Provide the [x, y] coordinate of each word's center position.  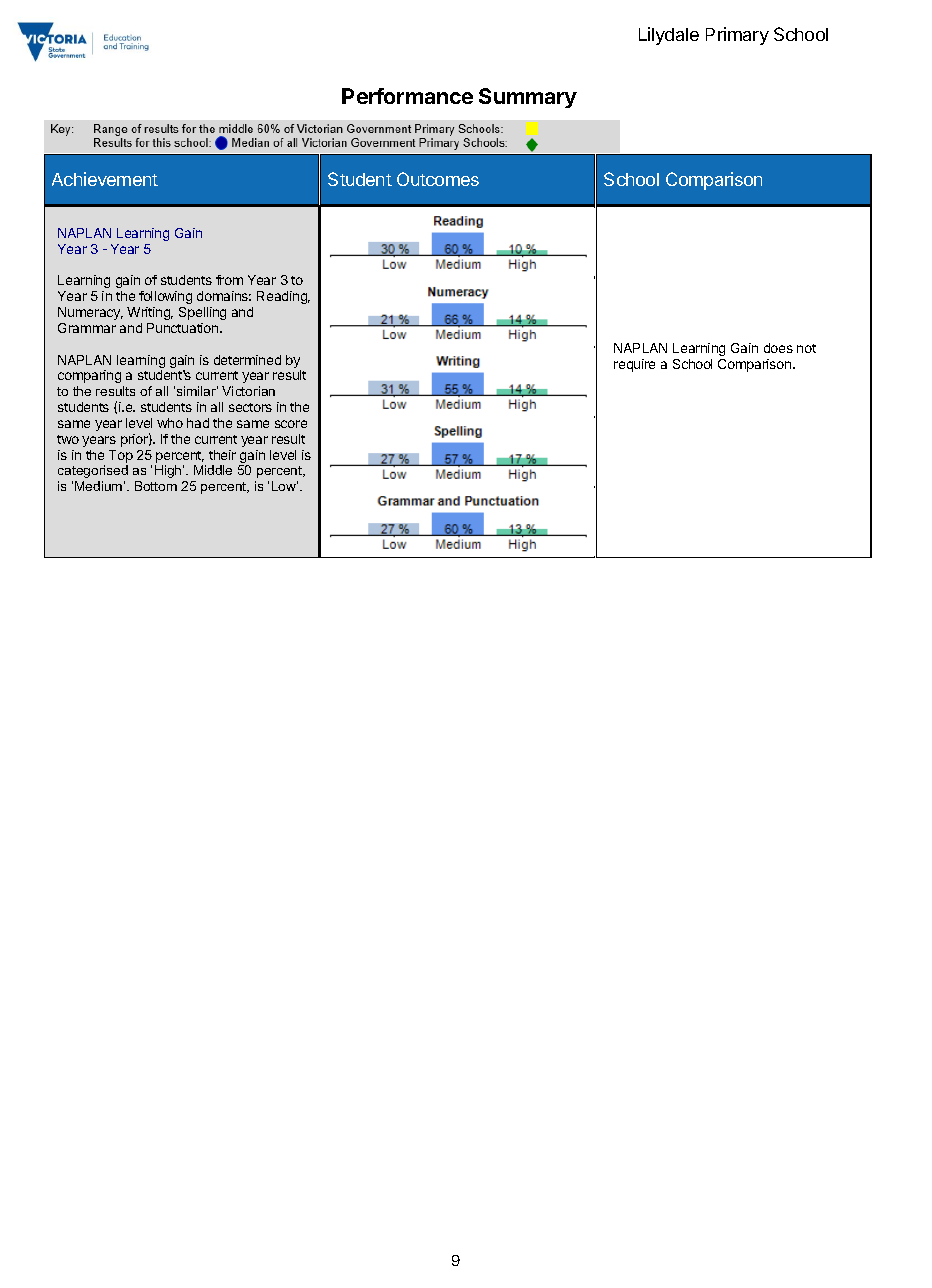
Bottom [156, 486]
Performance [407, 96]
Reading [283, 297]
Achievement [105, 179]
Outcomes [438, 179]
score [291, 424]
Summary [528, 98]
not [806, 348]
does [778, 348]
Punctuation [184, 328]
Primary [737, 36]
